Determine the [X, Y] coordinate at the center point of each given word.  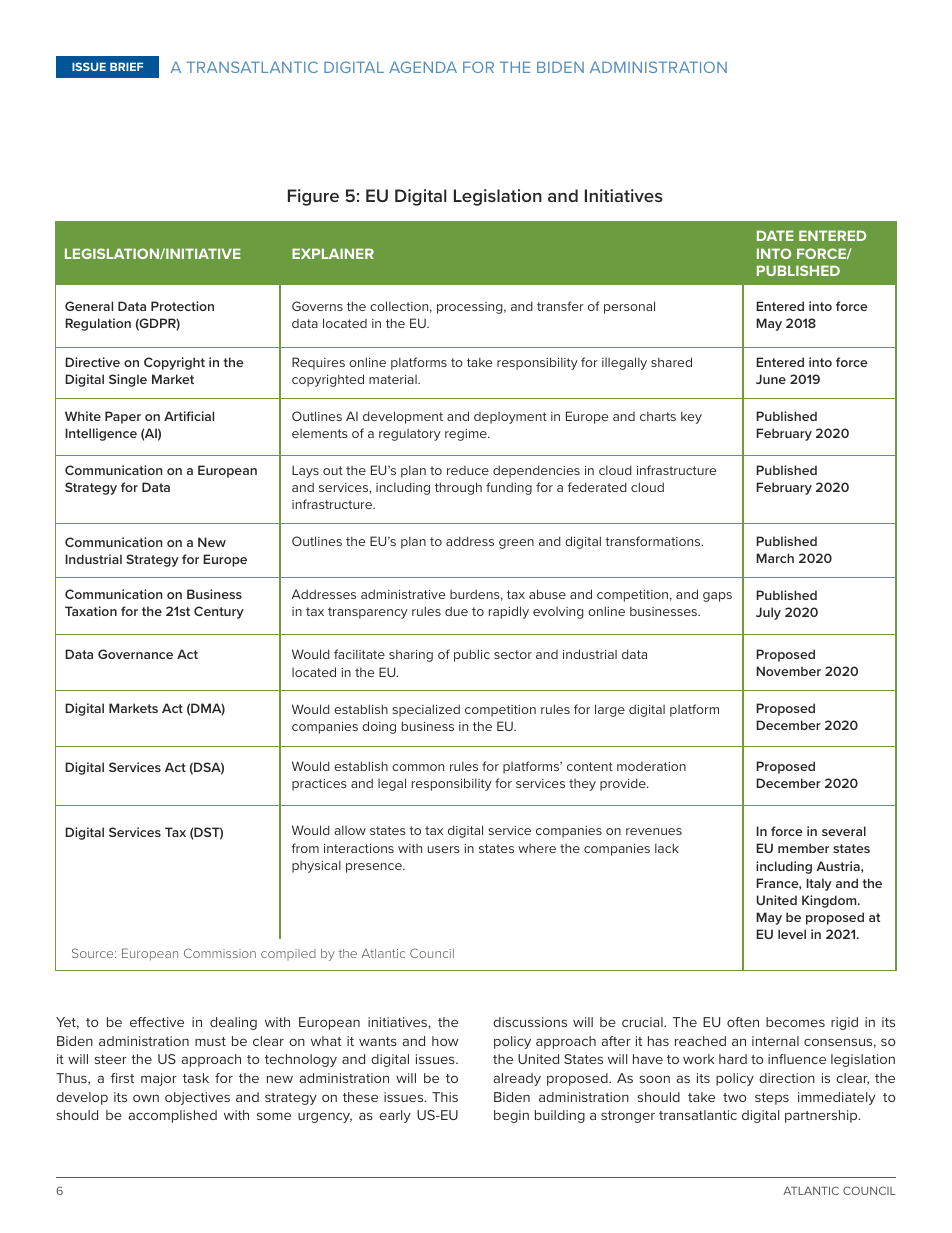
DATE [775, 235]
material [394, 379]
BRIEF [126, 66]
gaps [717, 597]
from [305, 848]
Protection [182, 306]
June [771, 379]
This [445, 1097]
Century [219, 612]
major [159, 1079]
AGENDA [423, 67]
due [456, 611]
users [444, 849]
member [803, 848]
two [734, 1097]
